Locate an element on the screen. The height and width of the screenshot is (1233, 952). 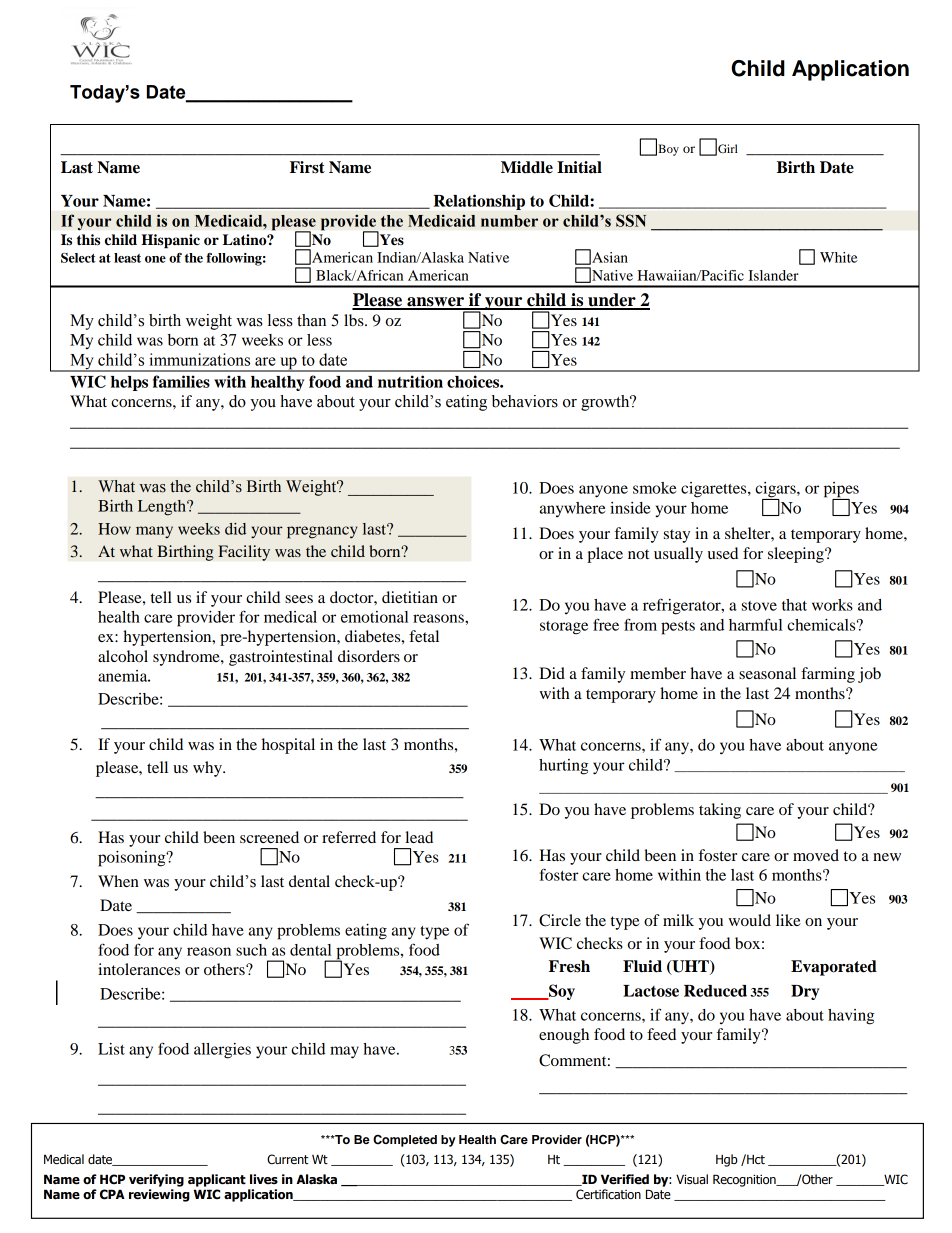
Relationship is located at coordinates (479, 202).
